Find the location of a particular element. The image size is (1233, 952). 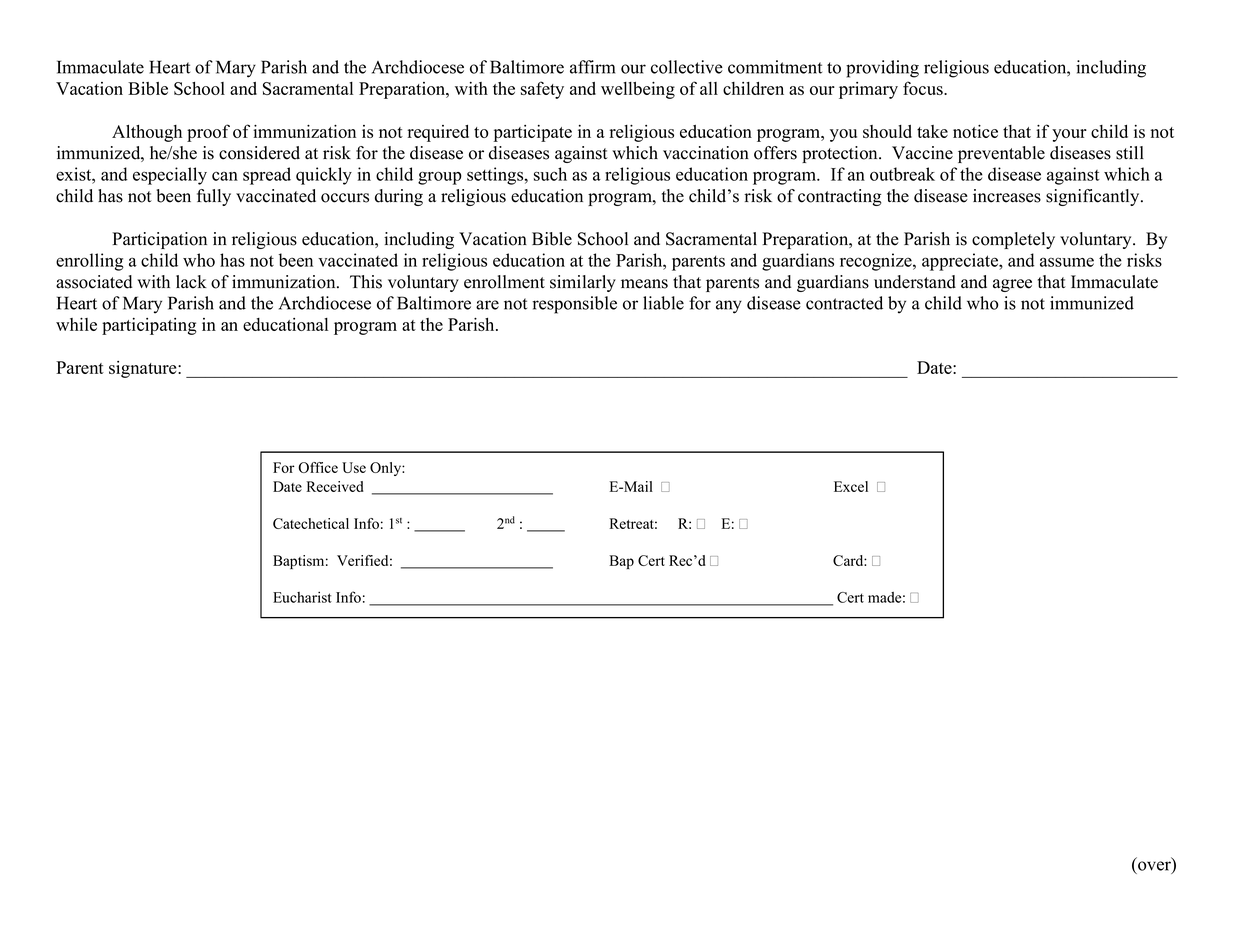

Use is located at coordinates (354, 467).
